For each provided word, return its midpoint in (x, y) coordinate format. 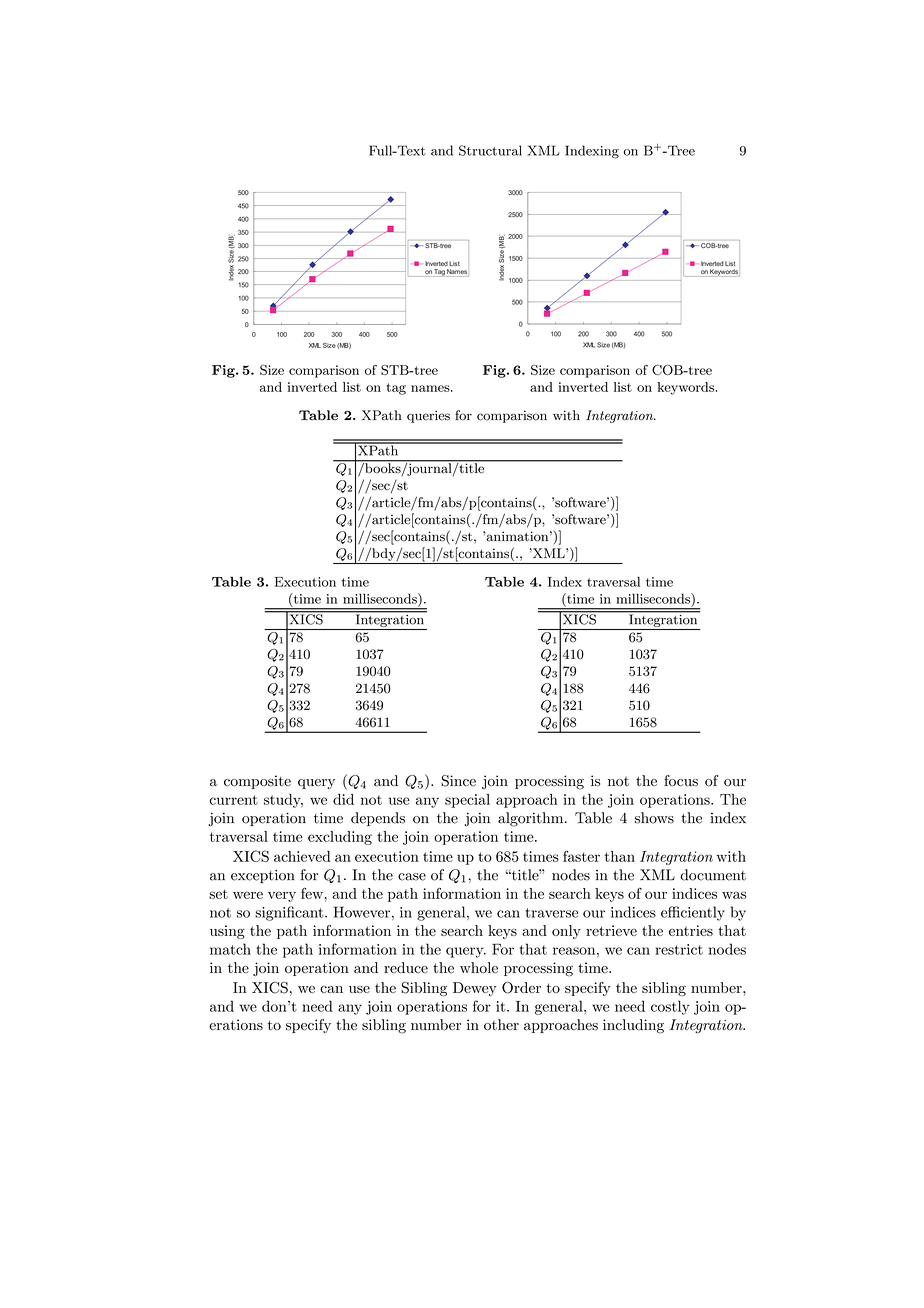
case (412, 877)
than (620, 856)
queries (428, 416)
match (230, 949)
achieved (302, 856)
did (343, 799)
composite (257, 782)
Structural (490, 150)
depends (378, 819)
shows (654, 818)
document (713, 875)
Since (458, 781)
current (234, 800)
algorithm (532, 819)
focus (681, 781)
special (467, 801)
